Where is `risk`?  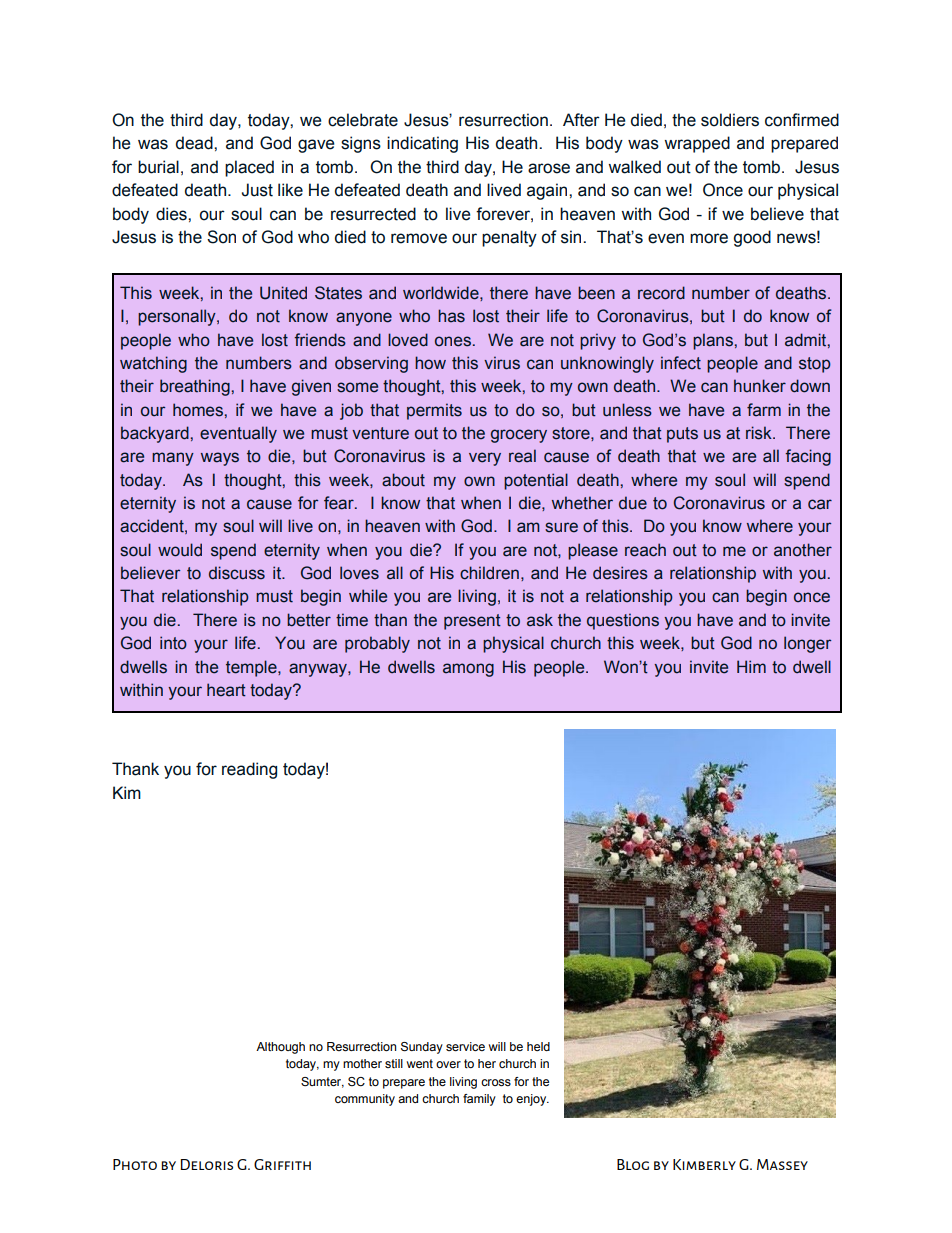 risk is located at coordinates (760, 433).
